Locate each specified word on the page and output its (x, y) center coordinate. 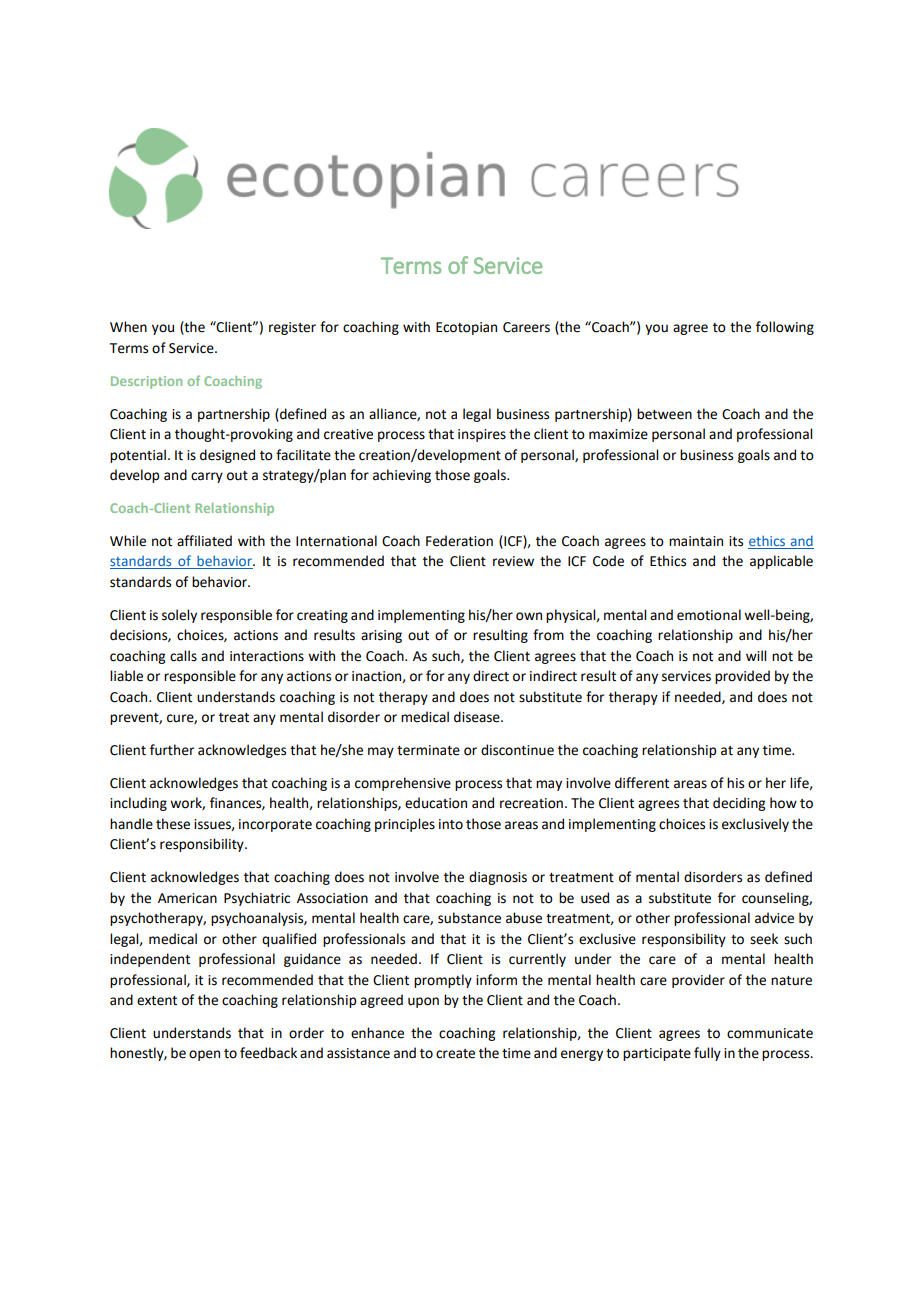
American (187, 898)
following (785, 328)
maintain (696, 541)
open (204, 1055)
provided (742, 677)
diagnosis (498, 878)
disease (478, 717)
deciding (739, 804)
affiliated (204, 541)
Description (146, 382)
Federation (459, 541)
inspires (482, 435)
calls (183, 656)
